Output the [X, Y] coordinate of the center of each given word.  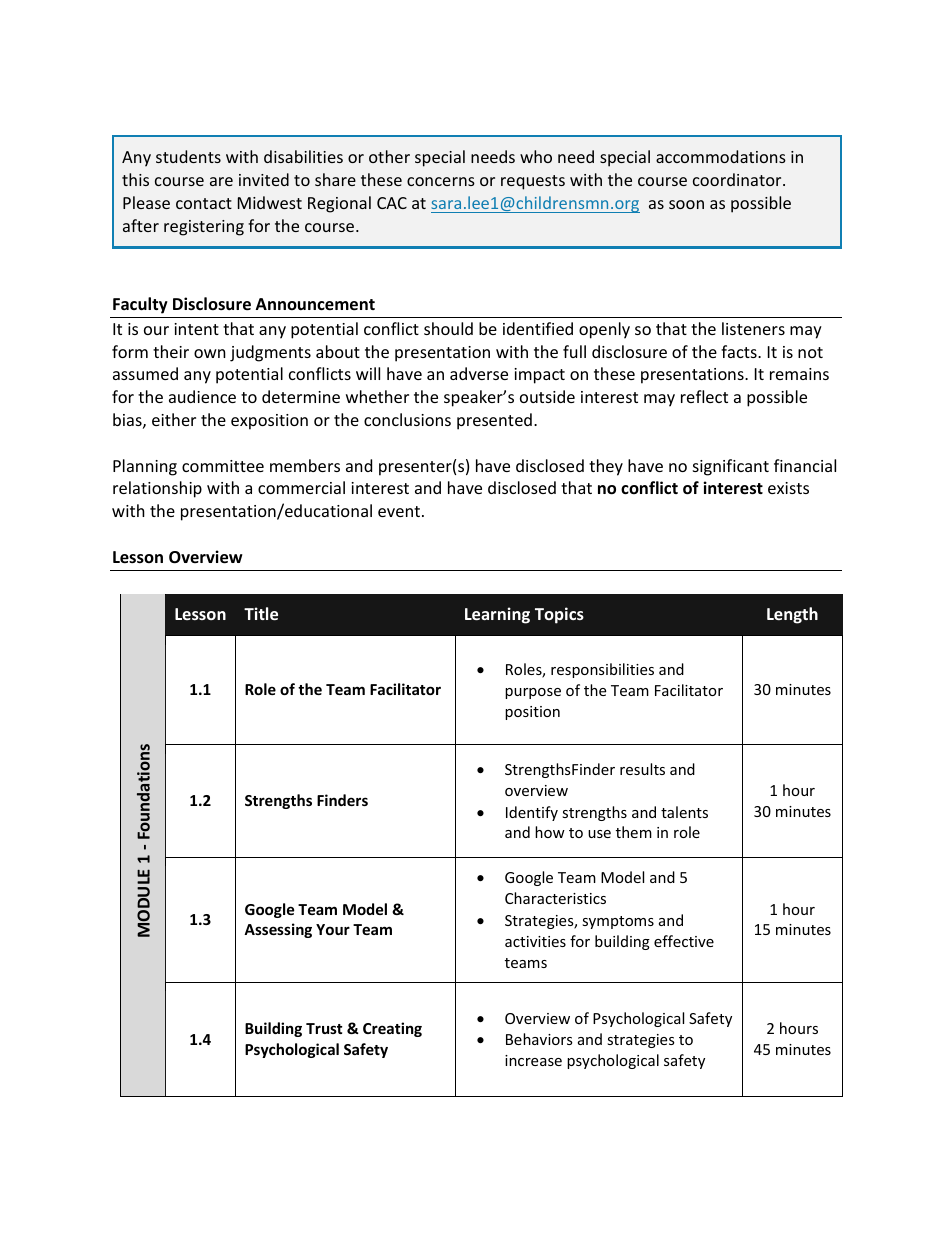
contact [204, 203]
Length [792, 615]
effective [684, 941]
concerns [441, 181]
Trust [324, 1028]
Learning [497, 615]
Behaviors [539, 1039]
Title [261, 613]
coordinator [738, 179]
